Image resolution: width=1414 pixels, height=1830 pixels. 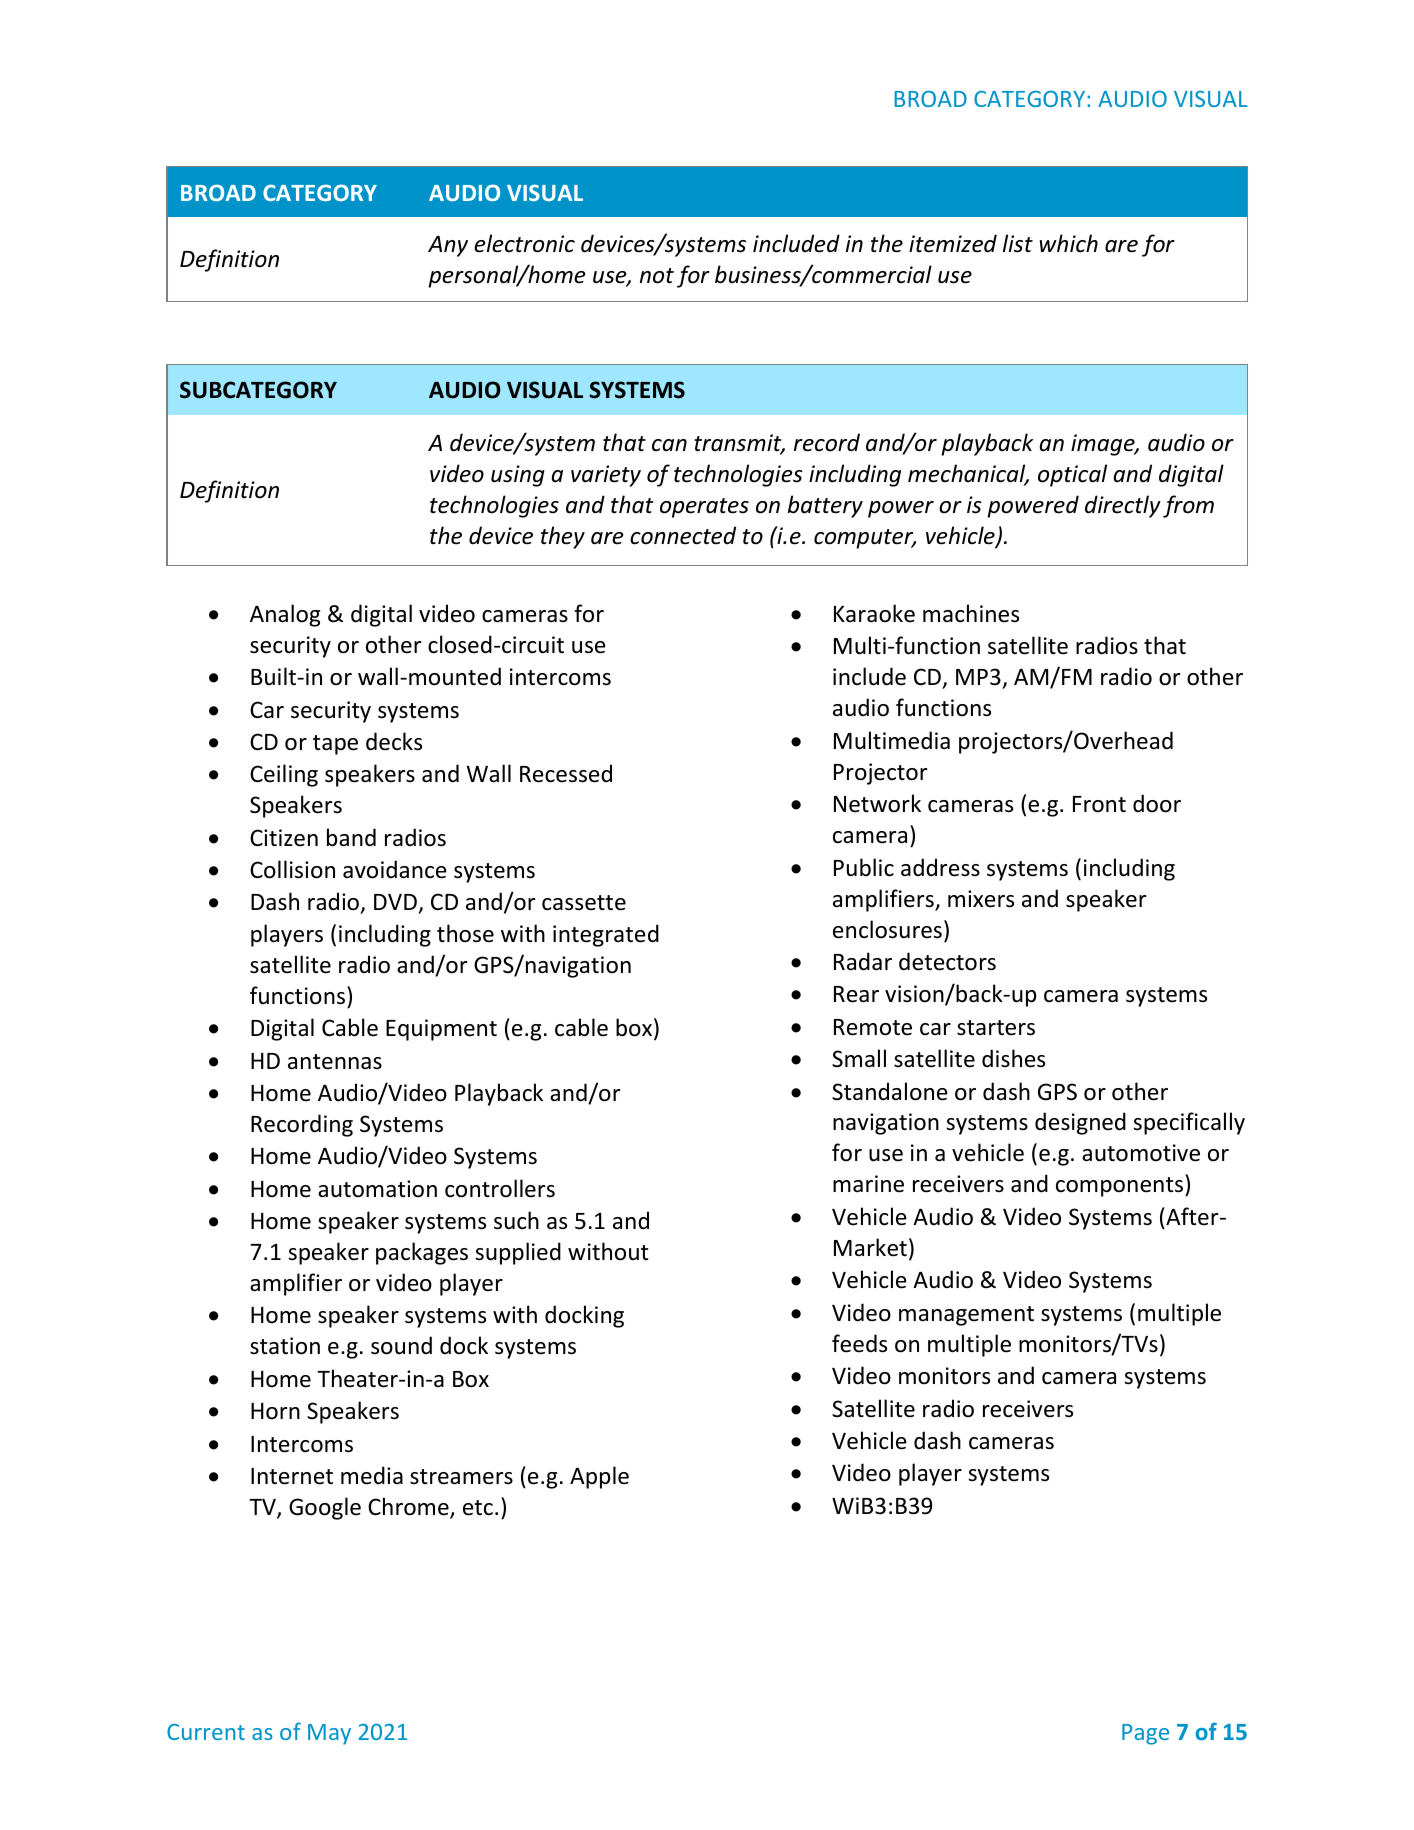 What do you see at coordinates (329, 1734) in the screenshot?
I see `May` at bounding box center [329, 1734].
